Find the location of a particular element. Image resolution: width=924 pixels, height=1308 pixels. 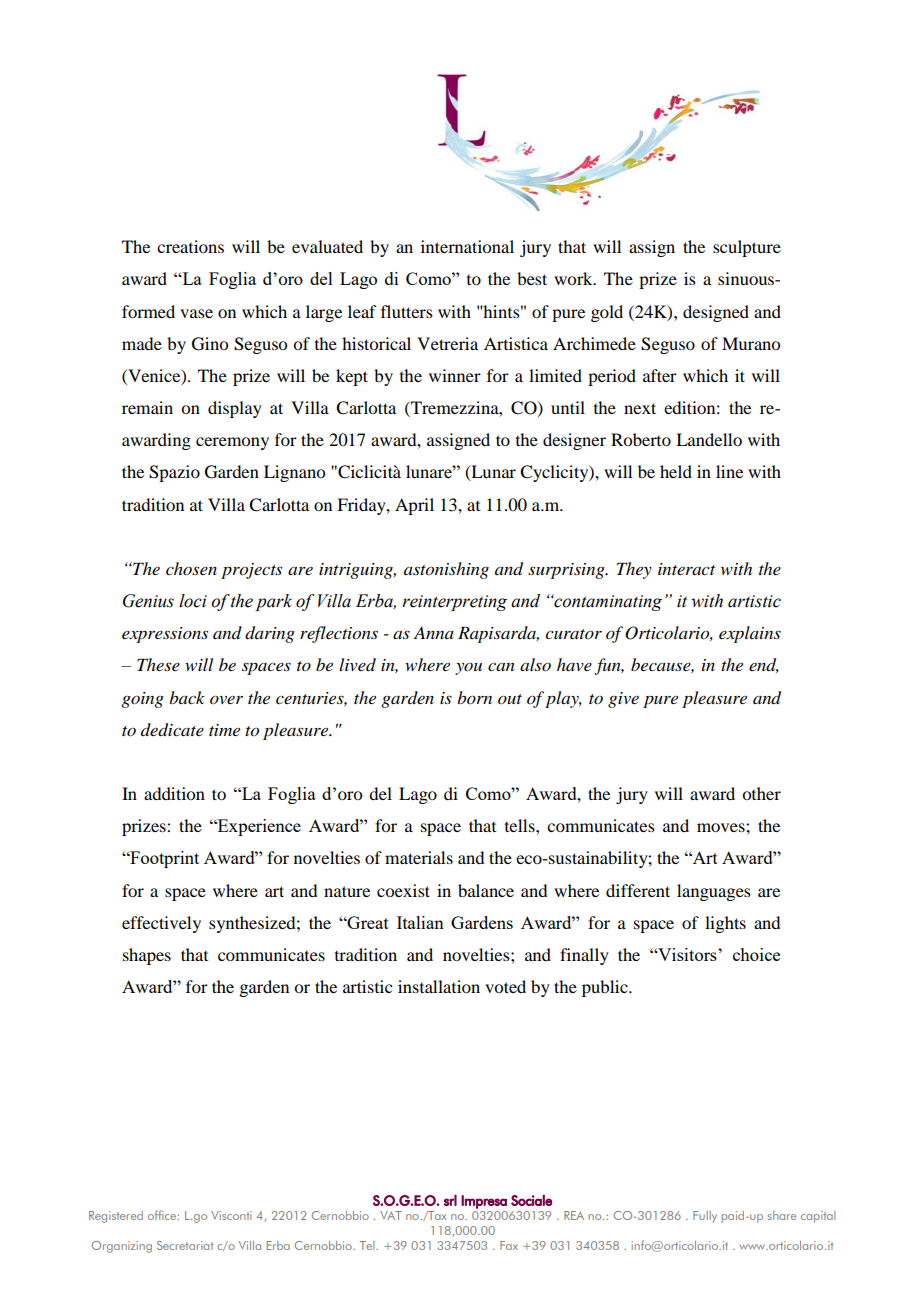

office is located at coordinates (163, 1215).
